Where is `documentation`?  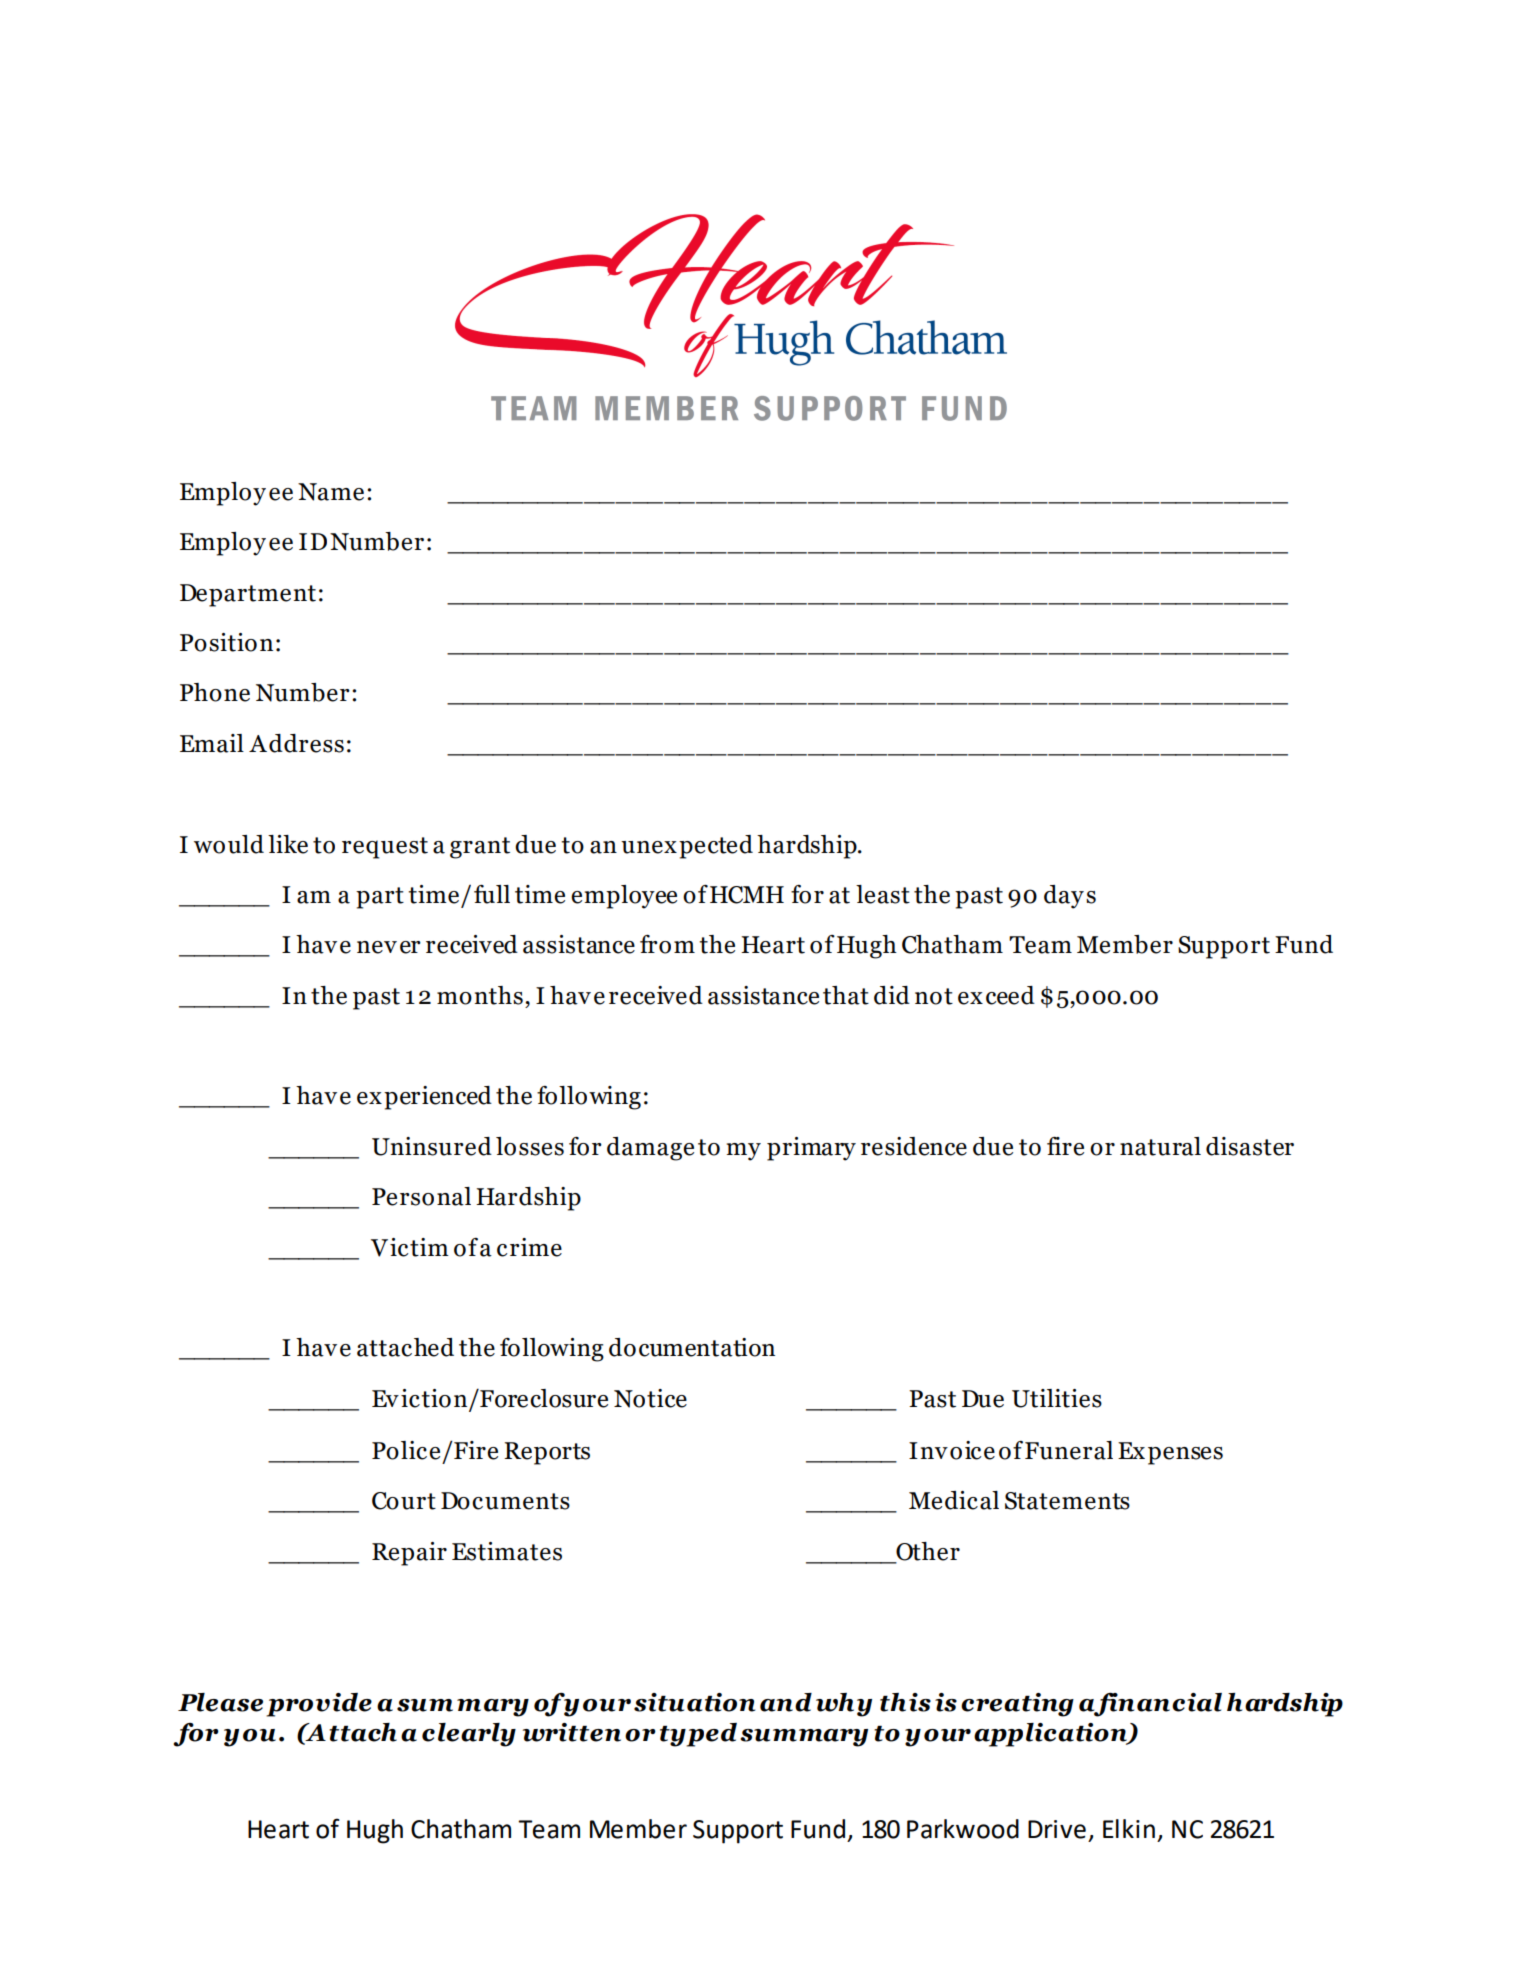 documentation is located at coordinates (692, 1347).
